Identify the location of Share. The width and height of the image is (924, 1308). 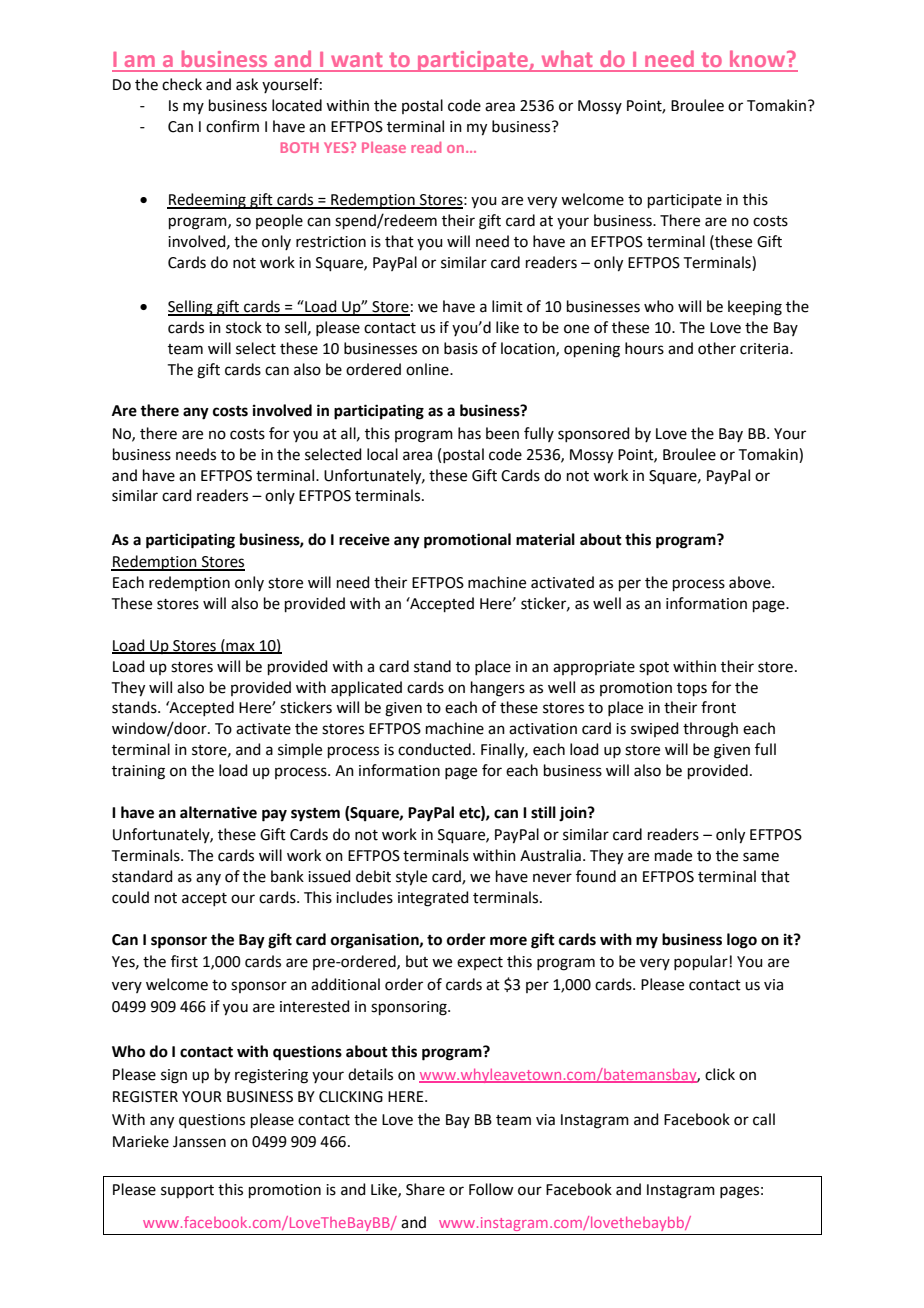
(425, 1189).
